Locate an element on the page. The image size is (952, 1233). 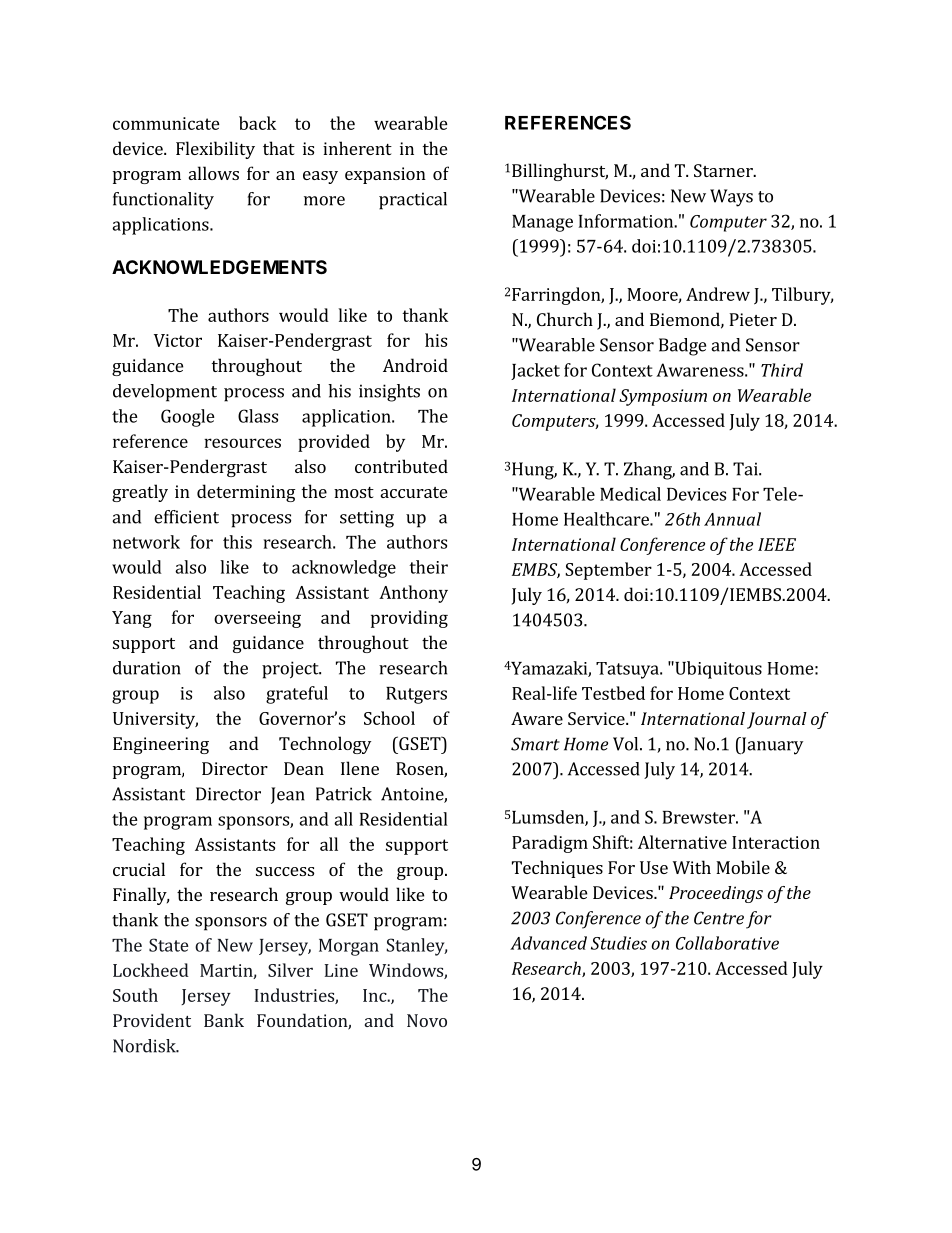
Flexibility is located at coordinates (215, 150).
